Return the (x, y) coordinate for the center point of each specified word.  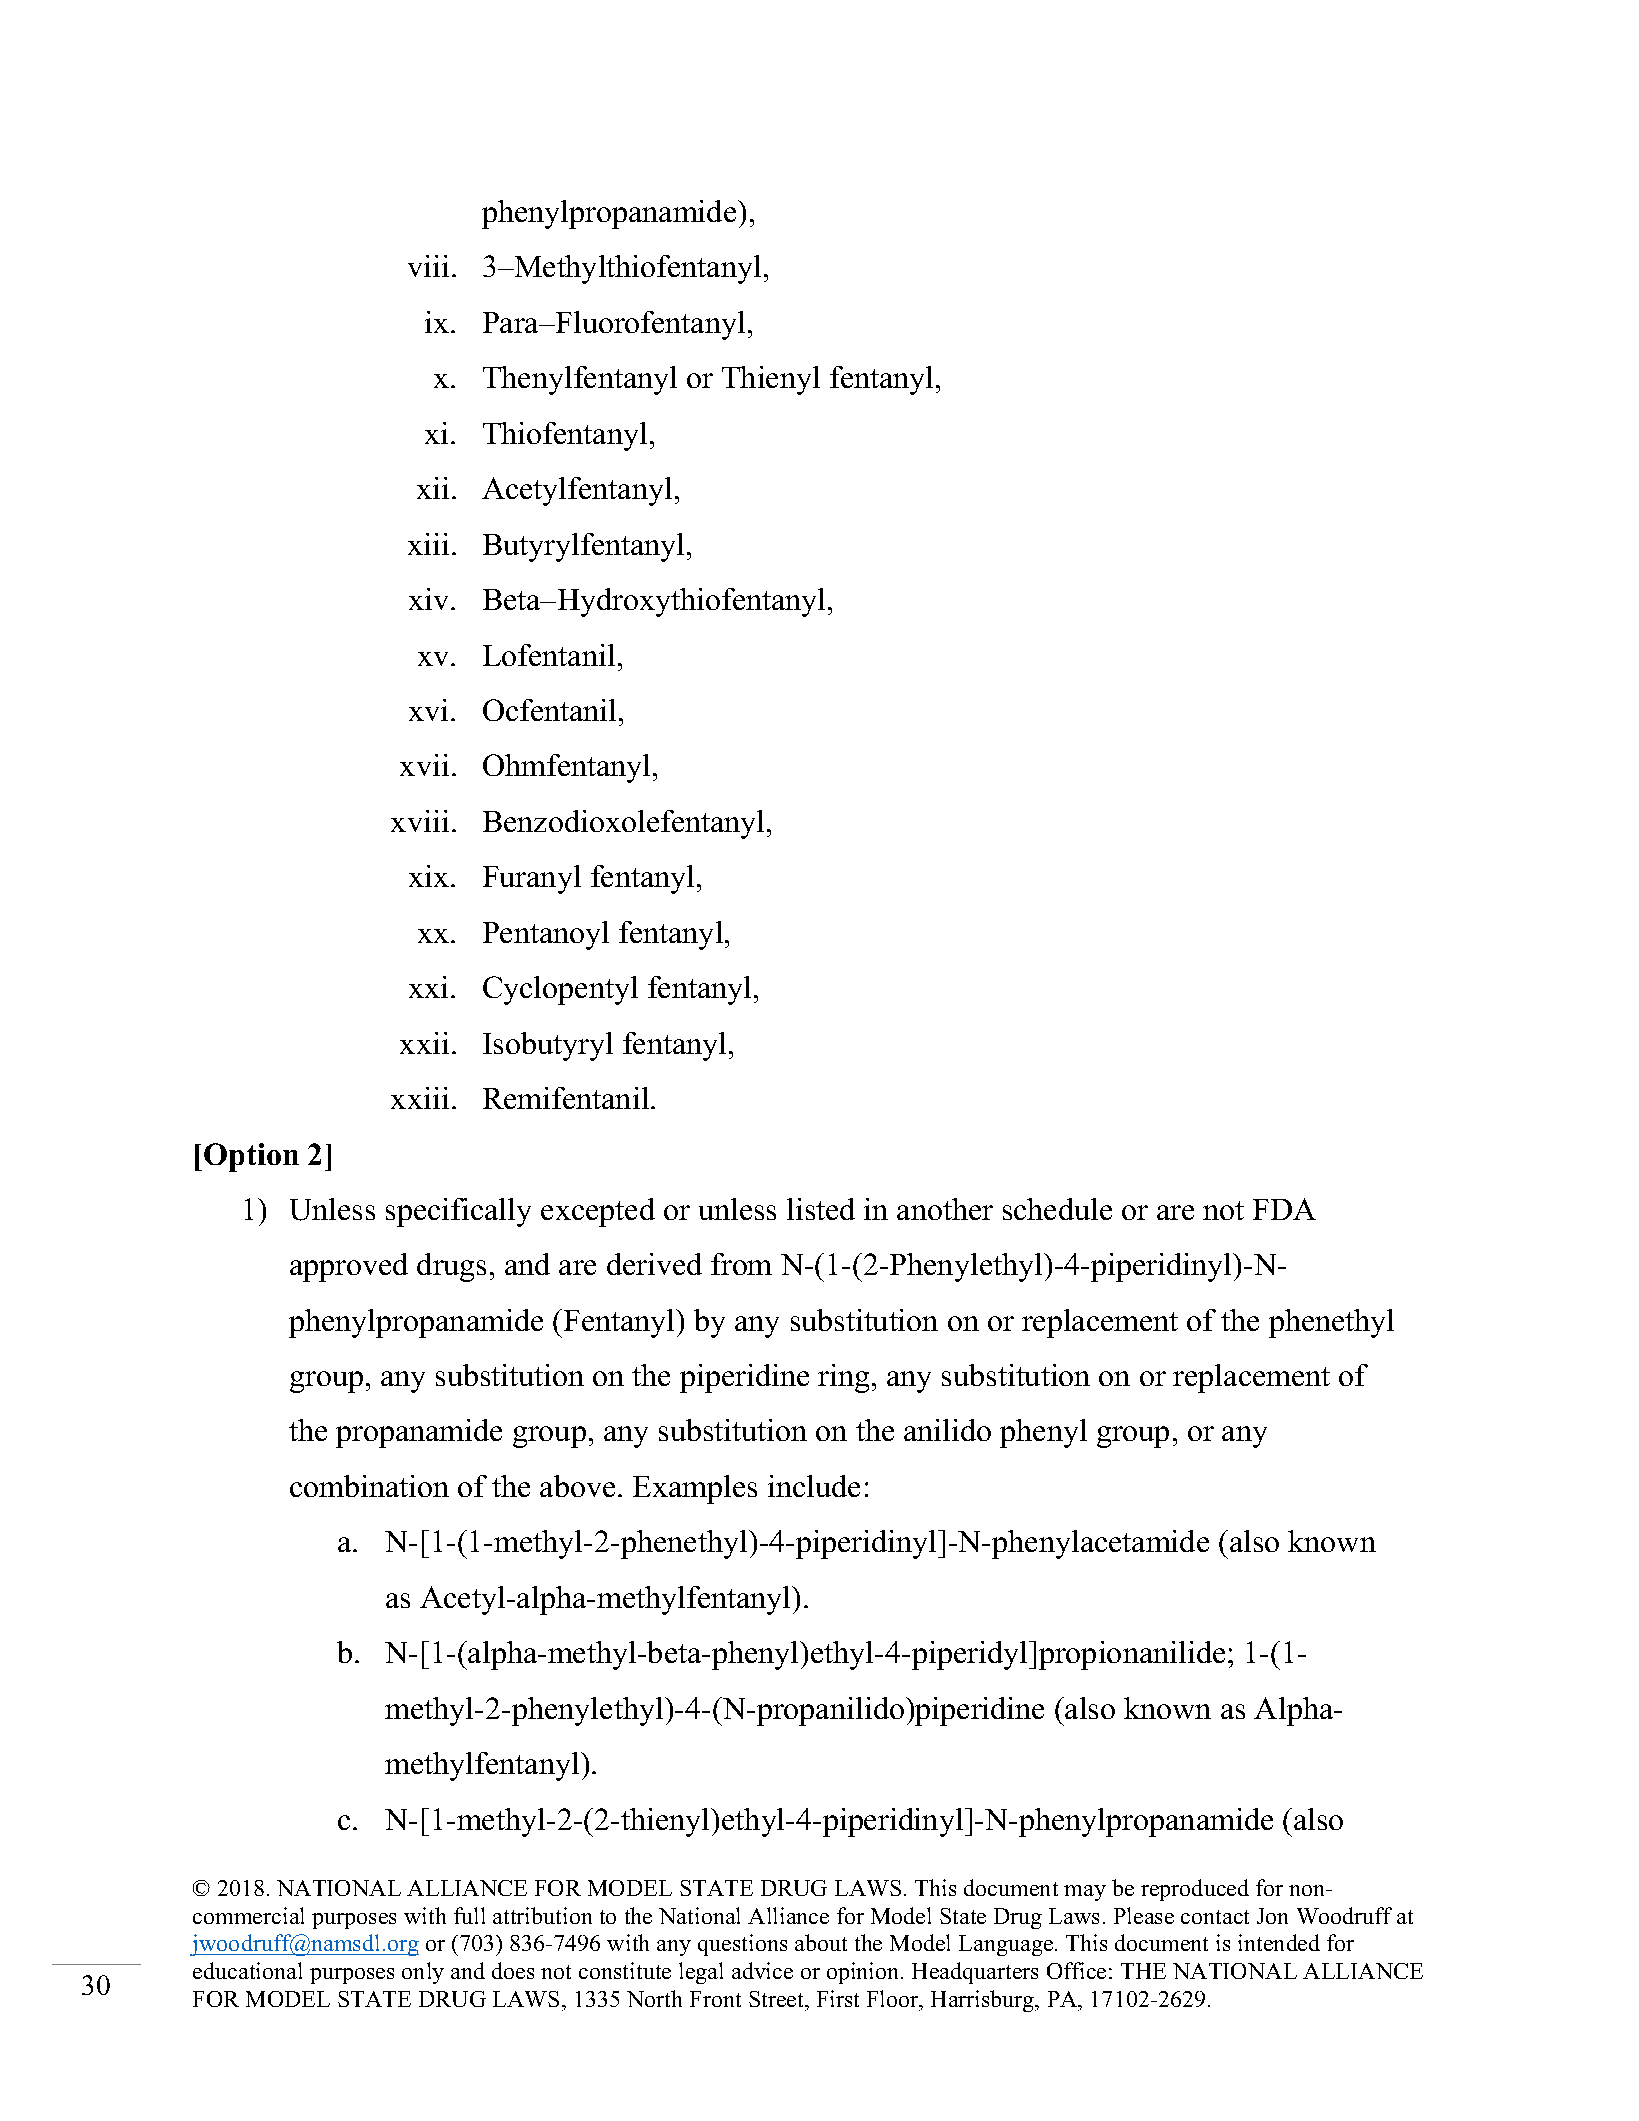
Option (251, 1157)
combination (369, 1486)
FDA (1284, 1209)
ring (843, 1378)
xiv (430, 599)
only (423, 1973)
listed (821, 1209)
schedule (1057, 1209)
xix (430, 876)
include (814, 1486)
